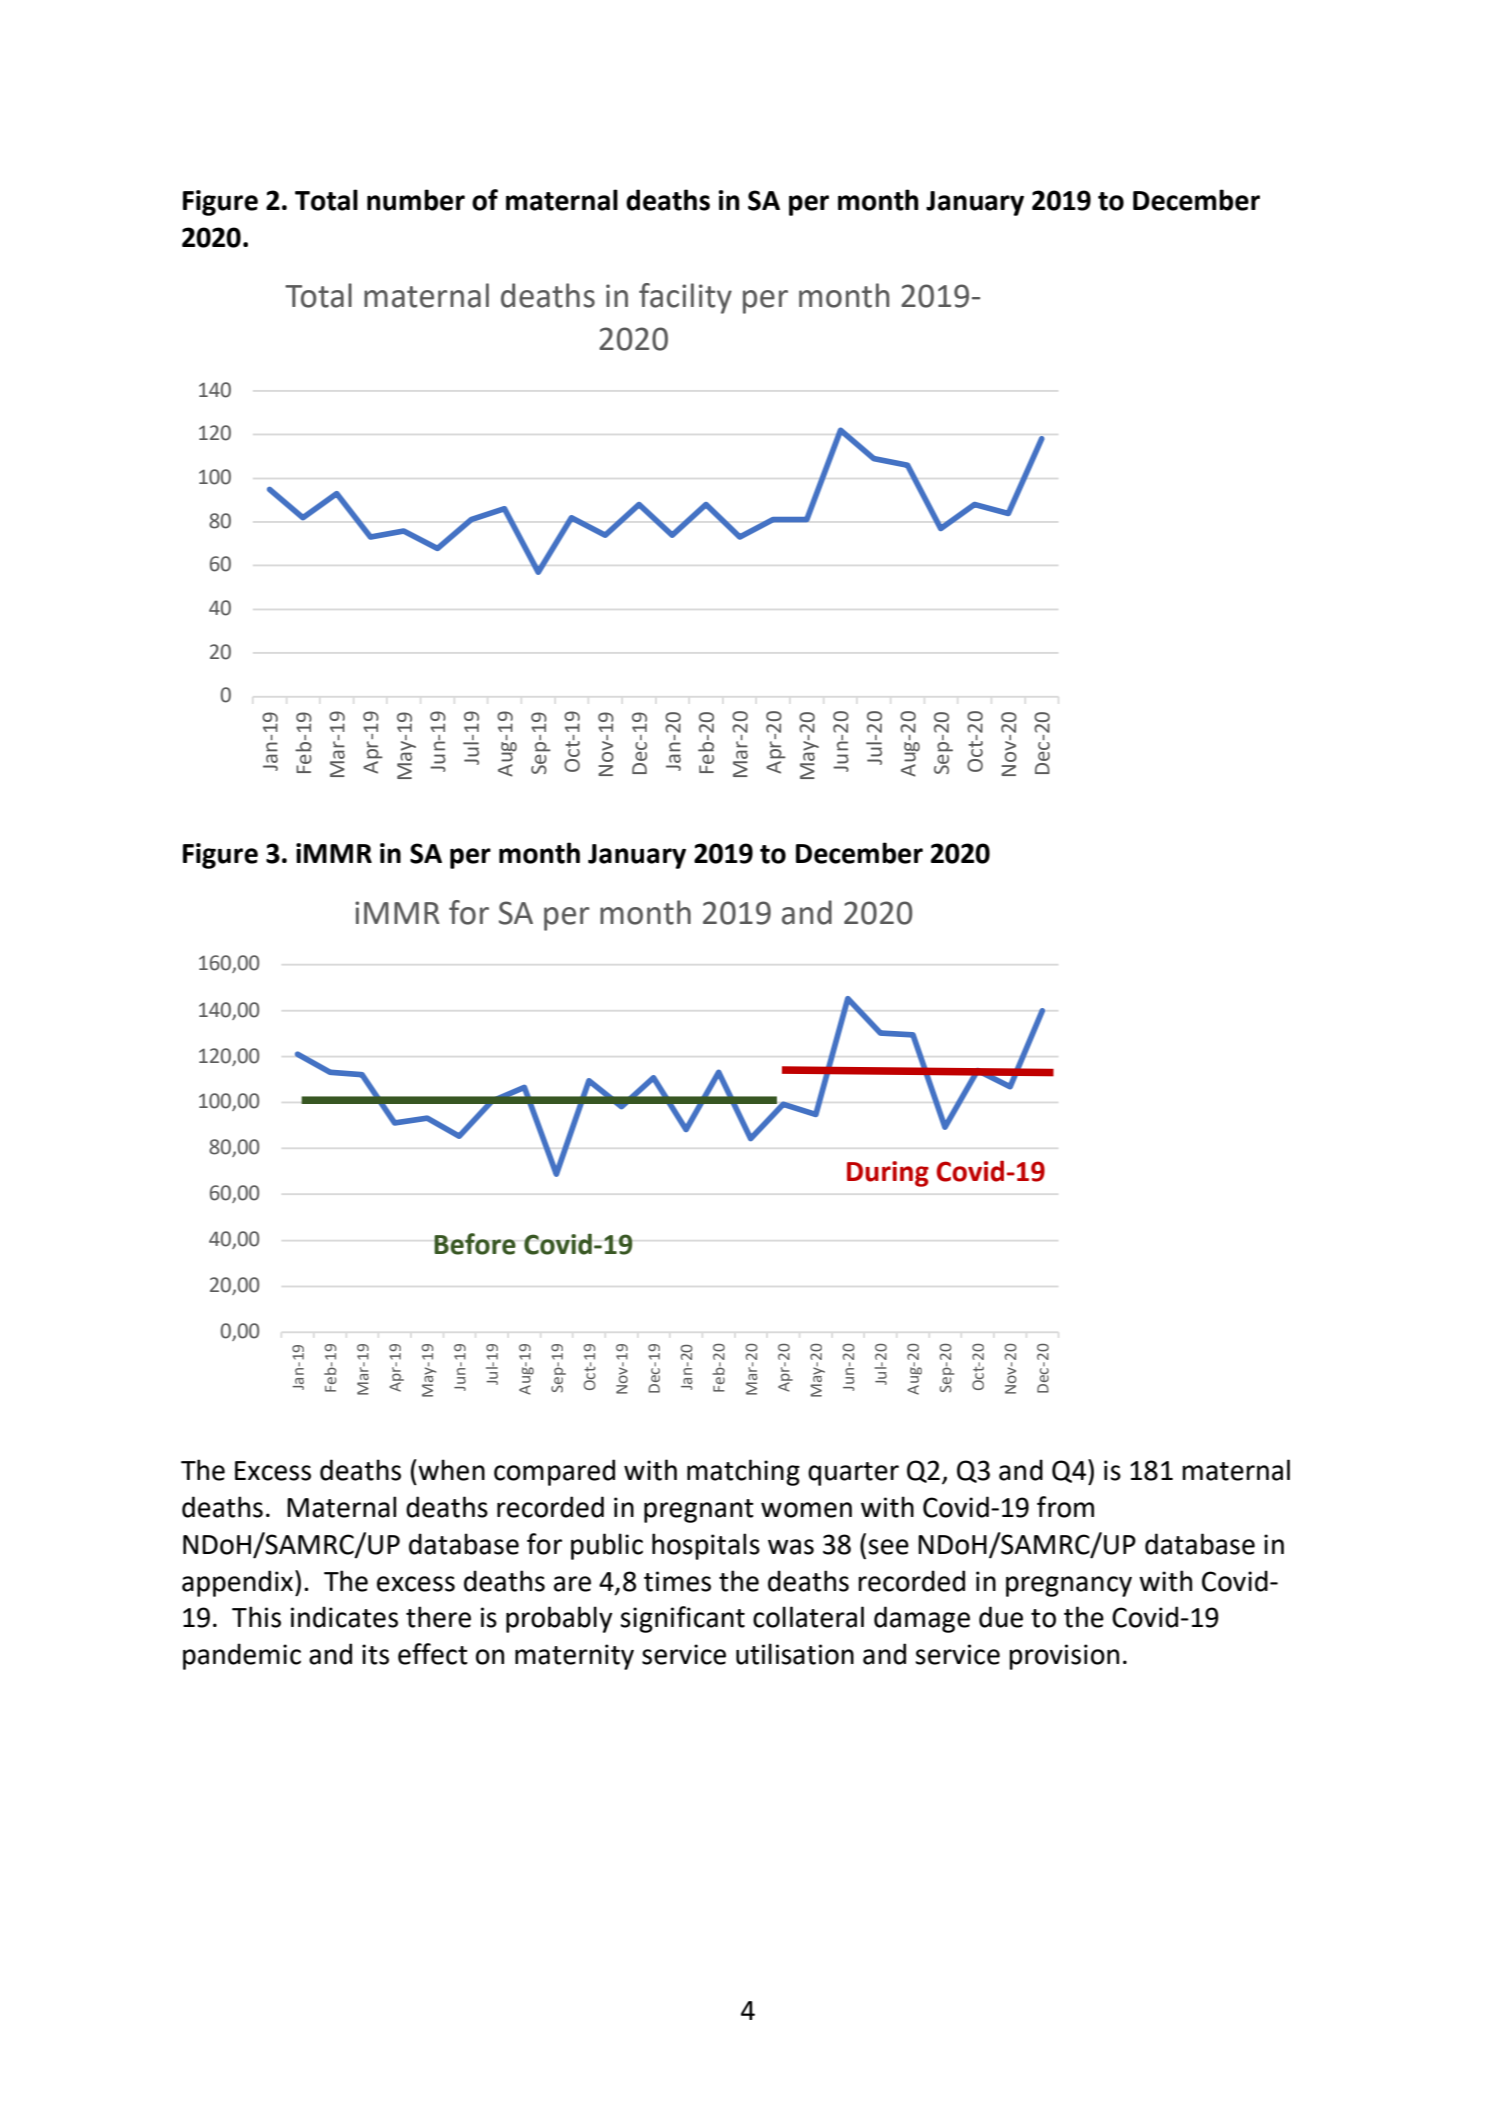  What do you see at coordinates (1001, 1617) in the document?
I see `due` at bounding box center [1001, 1617].
